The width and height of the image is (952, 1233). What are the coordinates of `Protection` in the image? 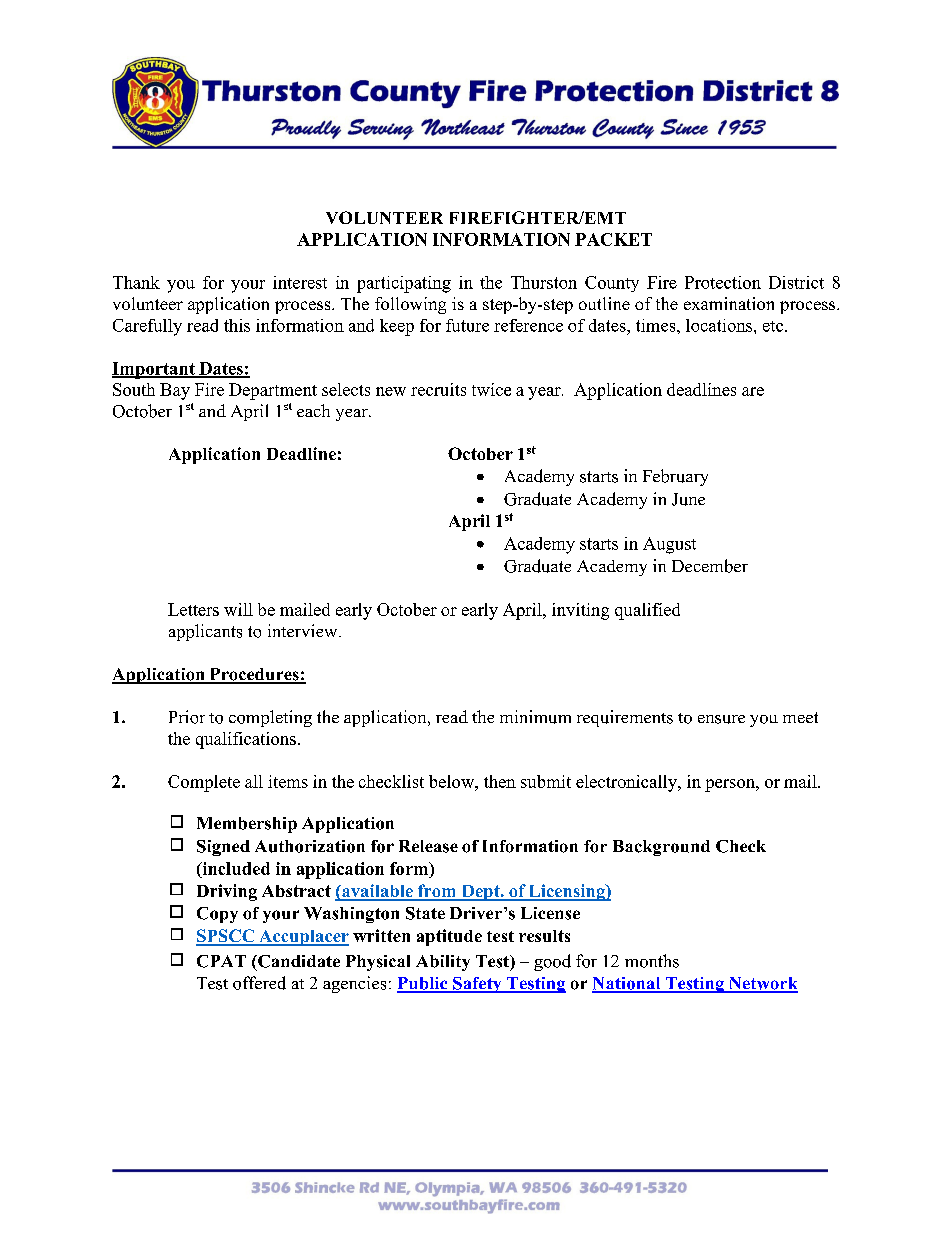 It's located at (723, 282).
